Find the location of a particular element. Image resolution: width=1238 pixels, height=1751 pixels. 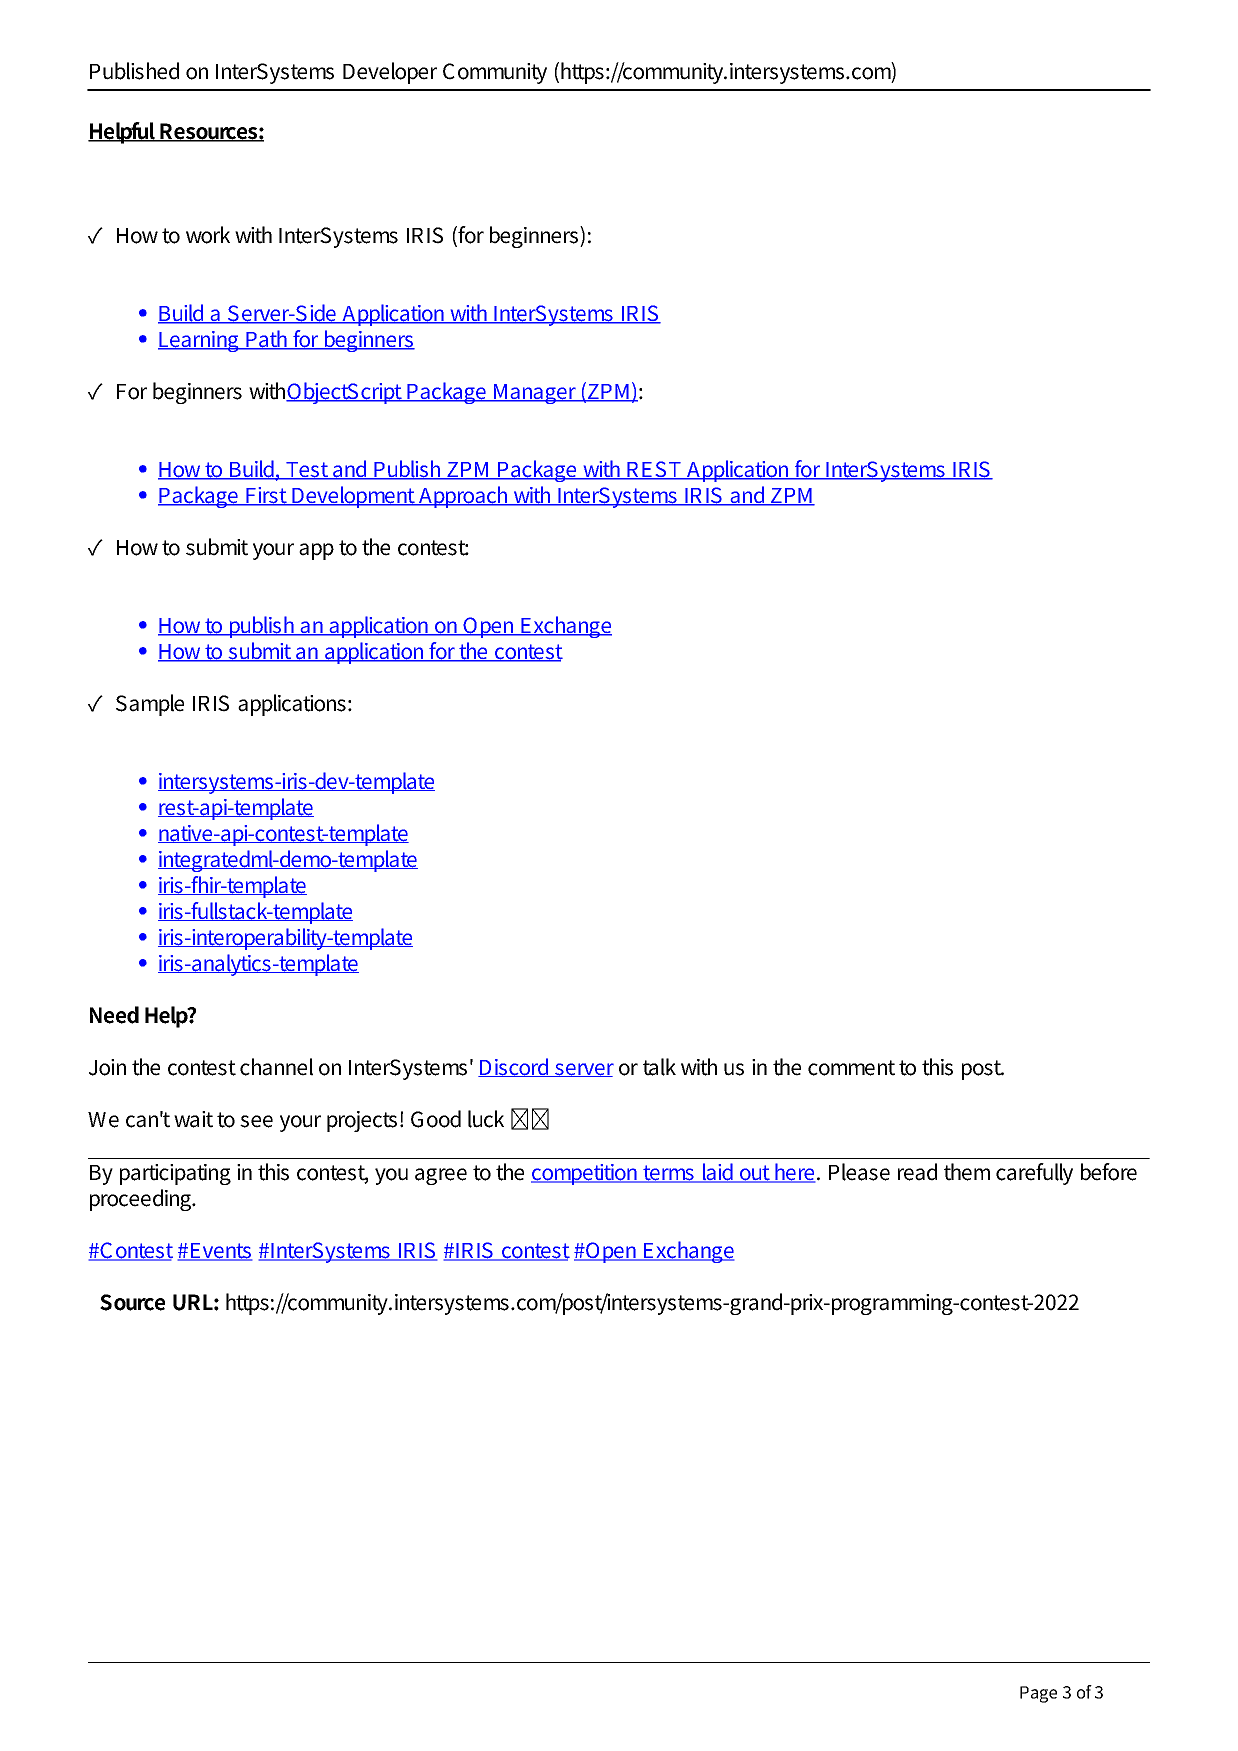

competition is located at coordinates (585, 1174).
